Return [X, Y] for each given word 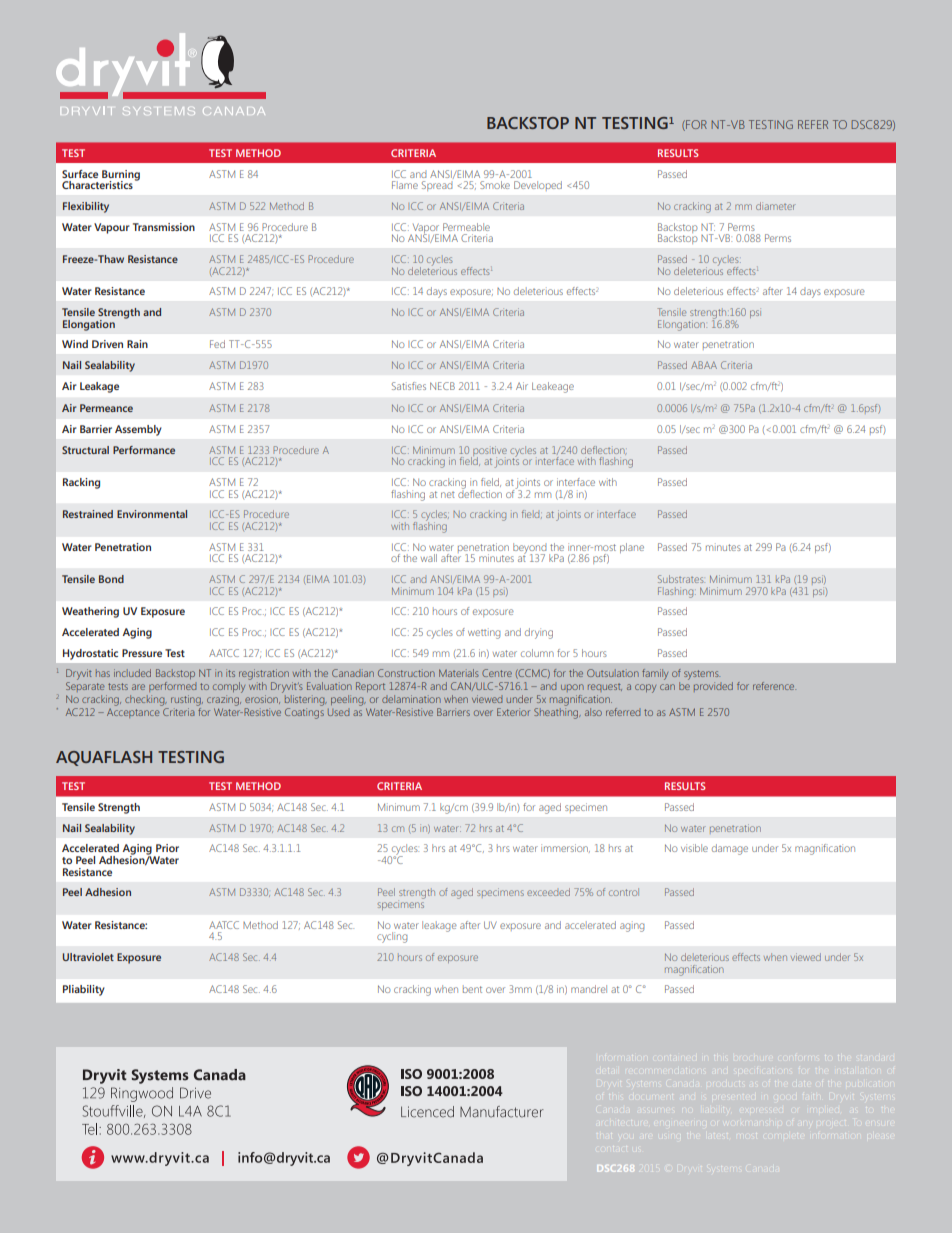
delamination [411, 699]
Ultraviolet [88, 957]
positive [489, 452]
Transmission [164, 227]
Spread [437, 186]
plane [632, 548]
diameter [776, 206]
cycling [392, 937]
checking [146, 700]
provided [713, 687]
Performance [144, 450]
